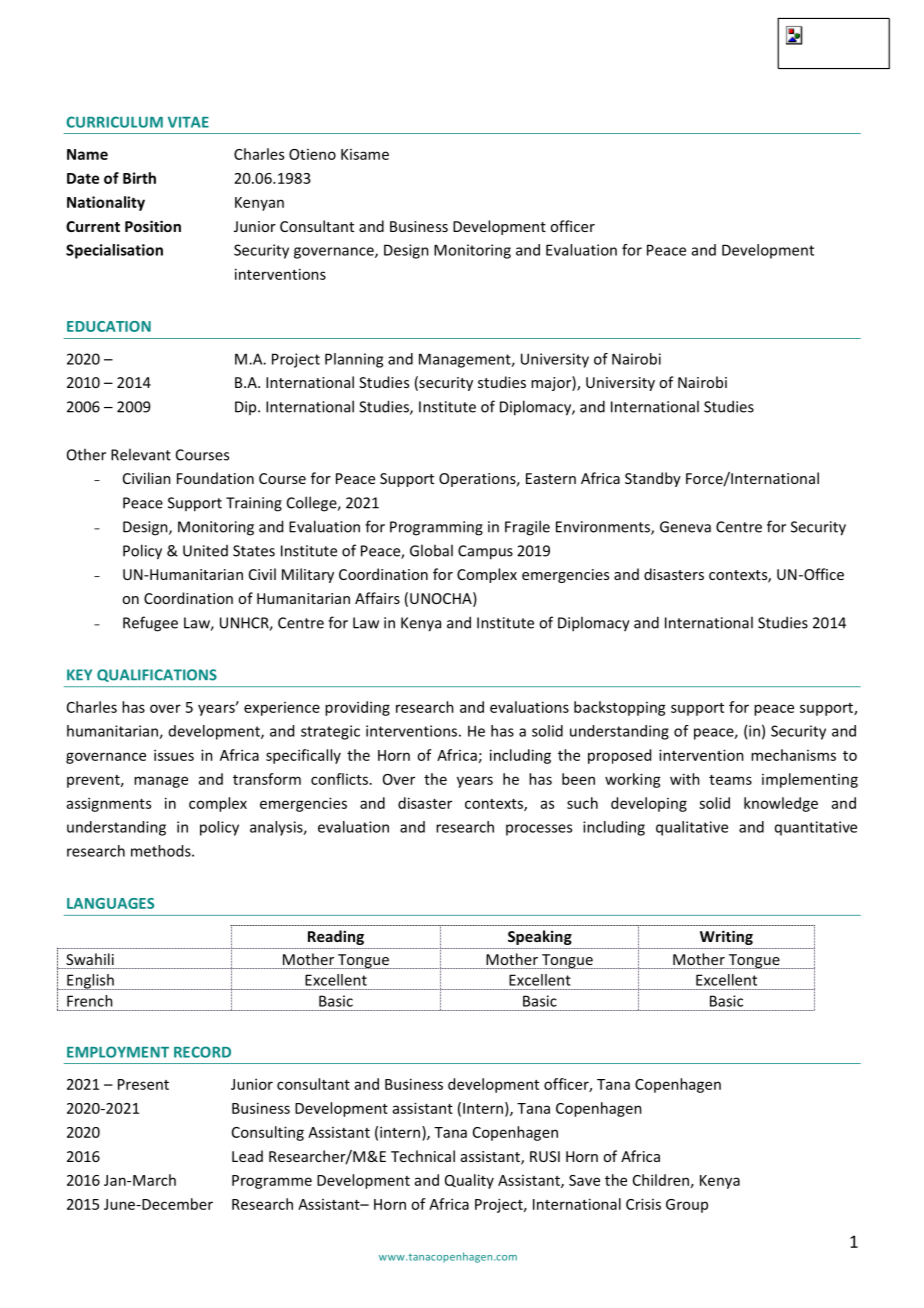 The height and width of the document is (1308, 924). Describe the element at coordinates (687, 1206) in the document. I see `Group` at that location.
